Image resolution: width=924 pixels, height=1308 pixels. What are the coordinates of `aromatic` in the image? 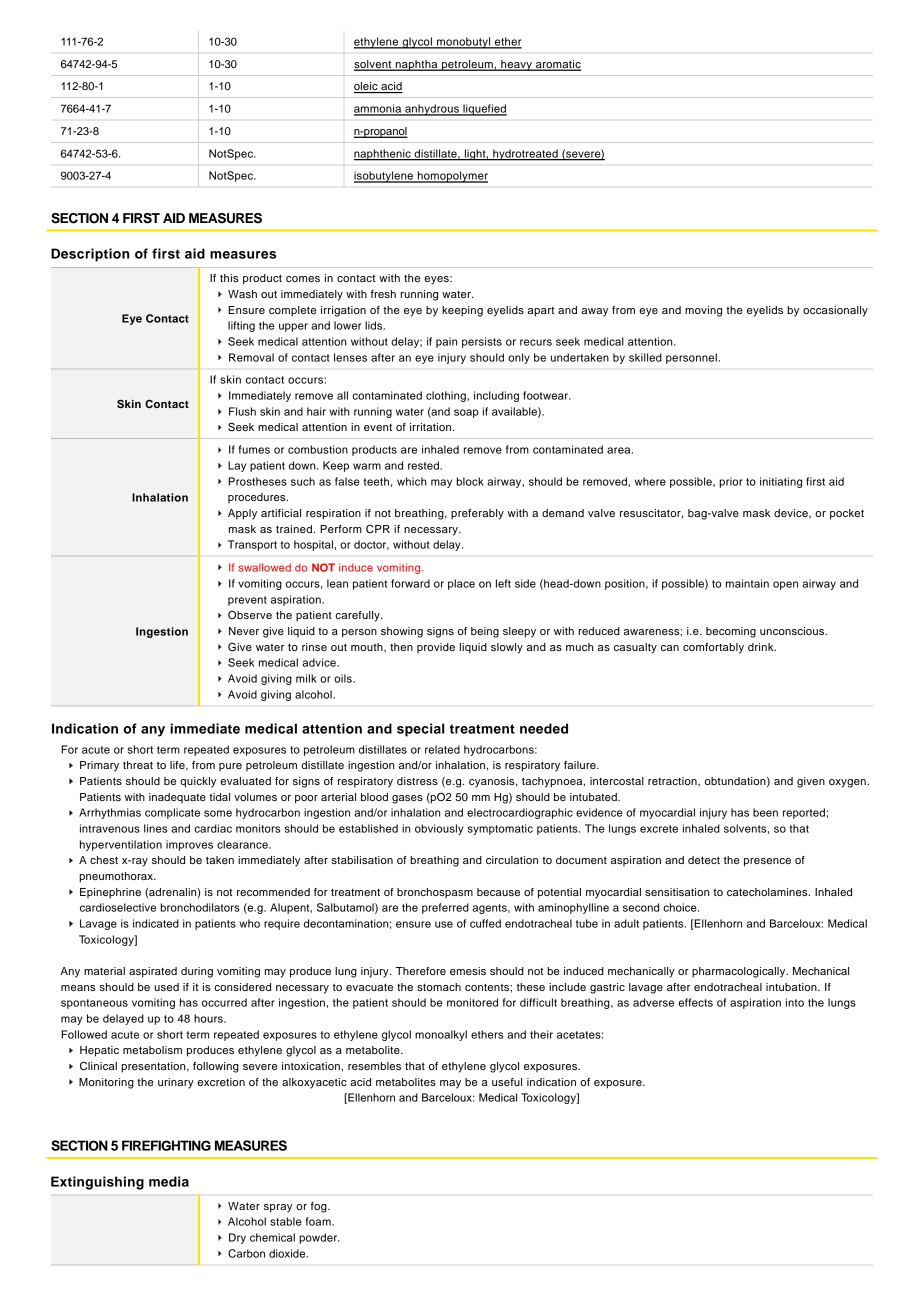 It's located at (557, 65).
